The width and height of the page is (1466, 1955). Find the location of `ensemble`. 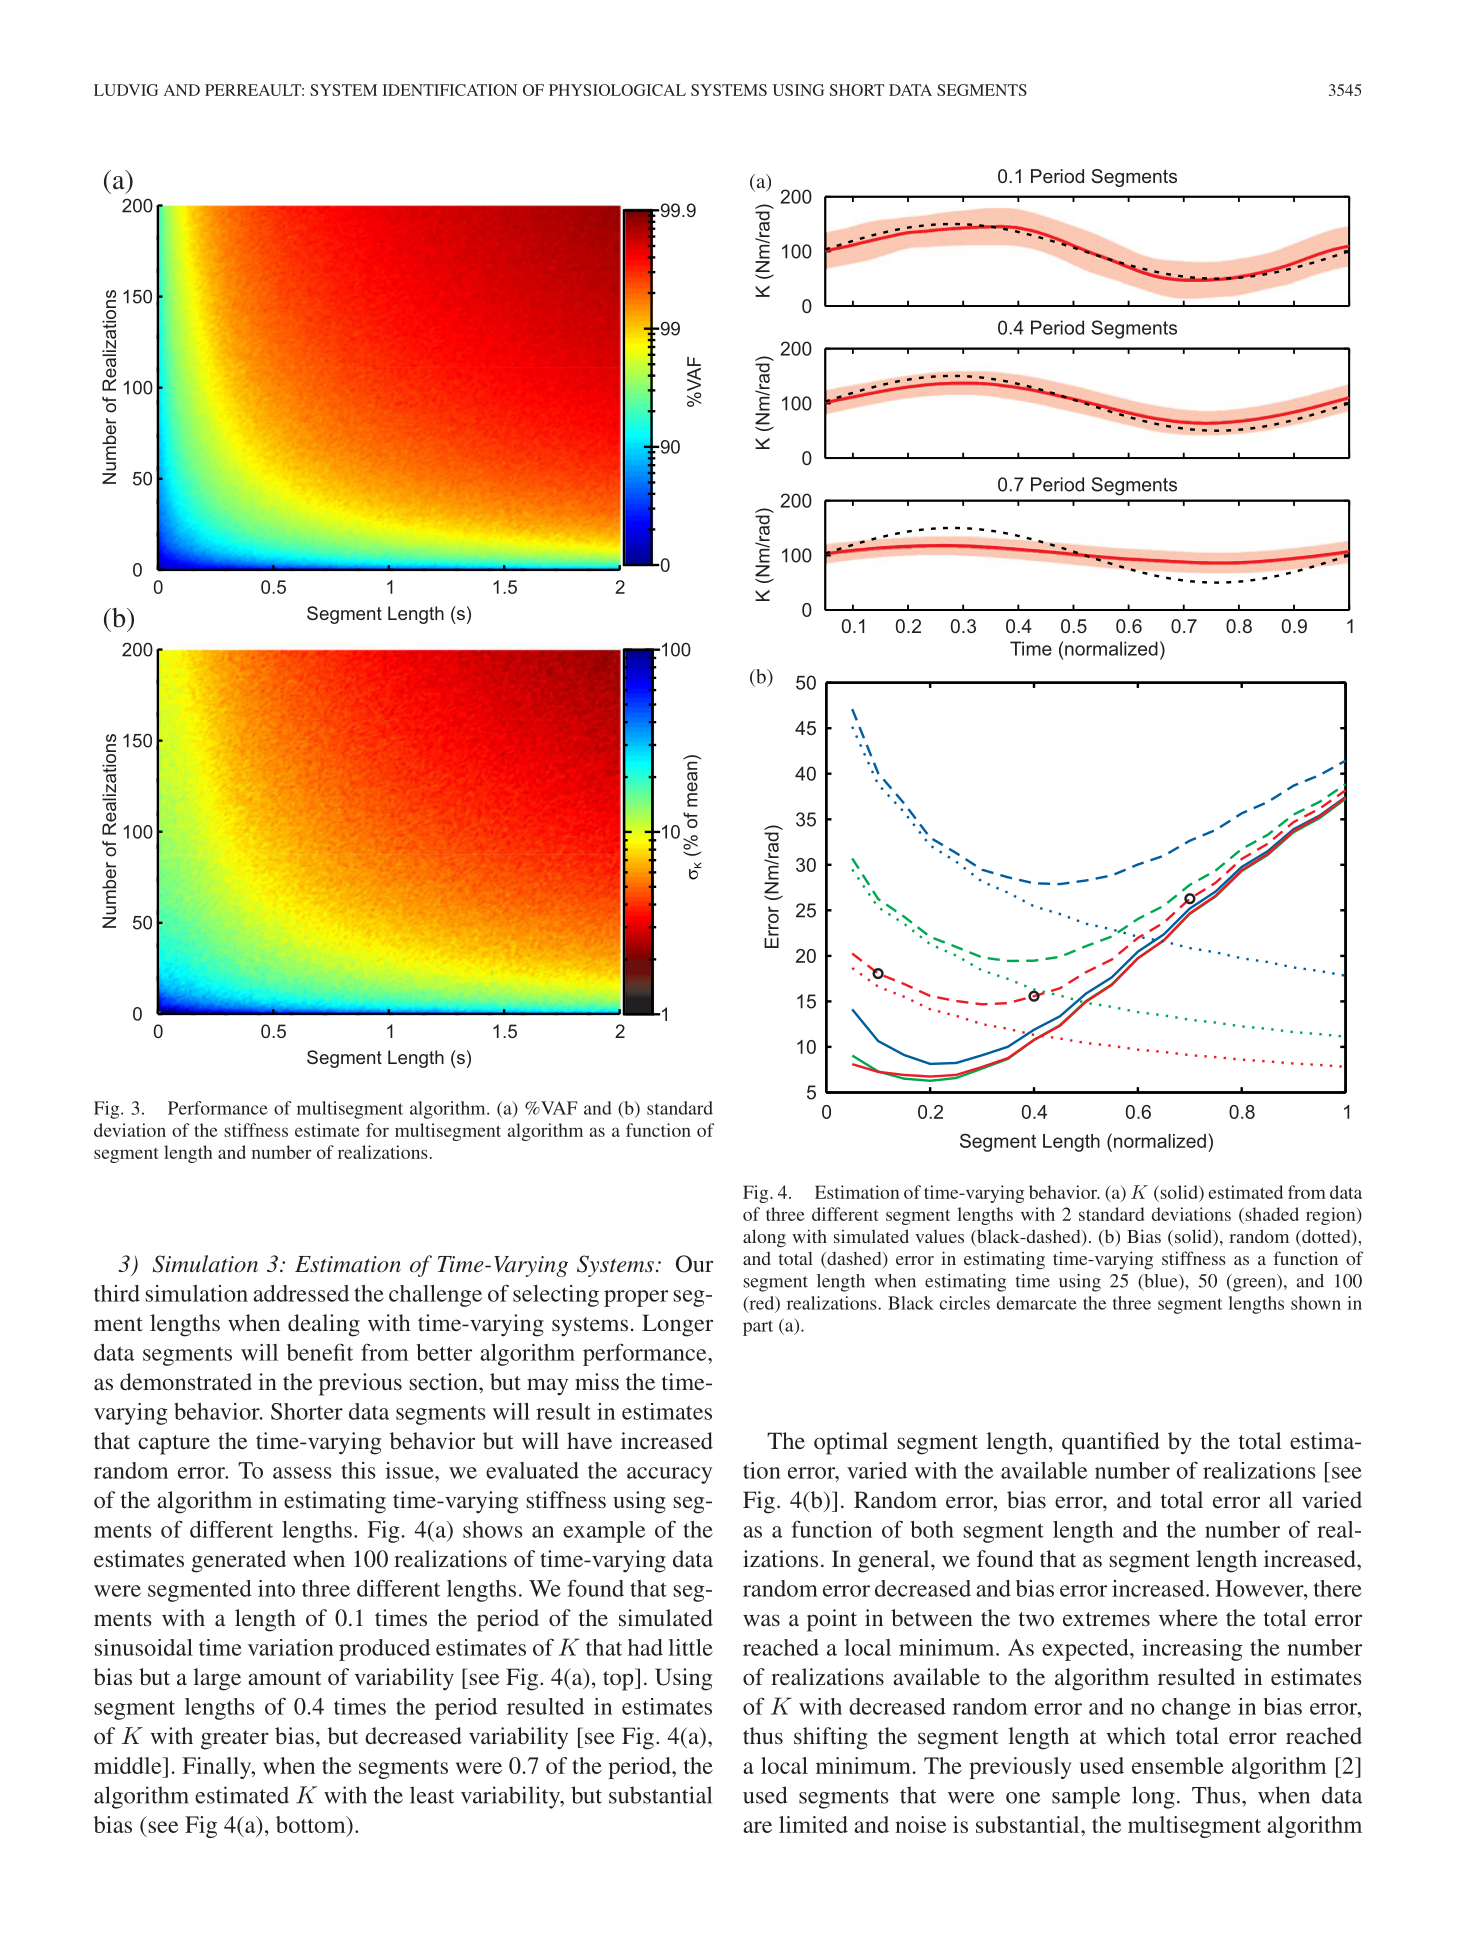

ensemble is located at coordinates (1178, 1765).
